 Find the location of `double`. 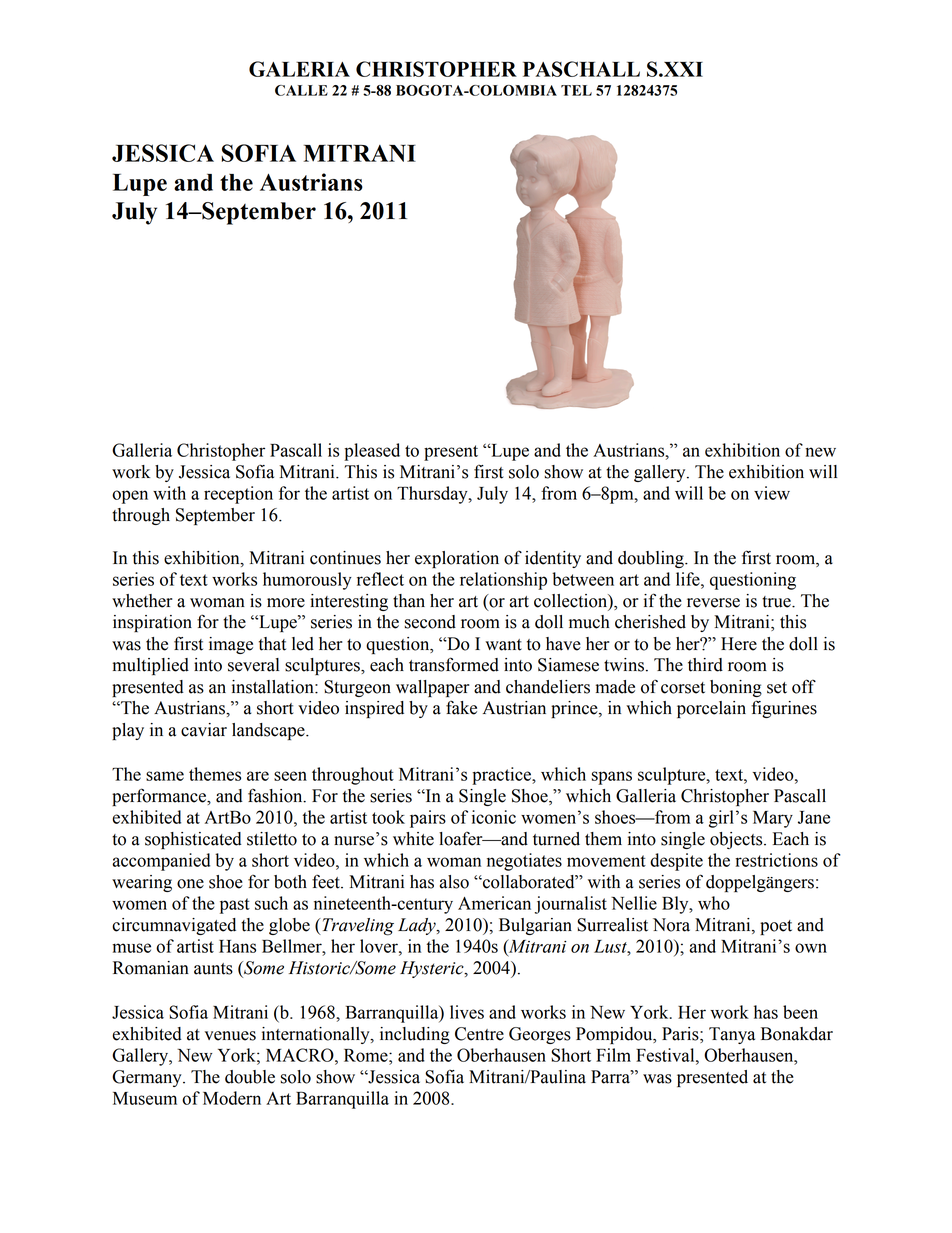

double is located at coordinates (250, 1077).
